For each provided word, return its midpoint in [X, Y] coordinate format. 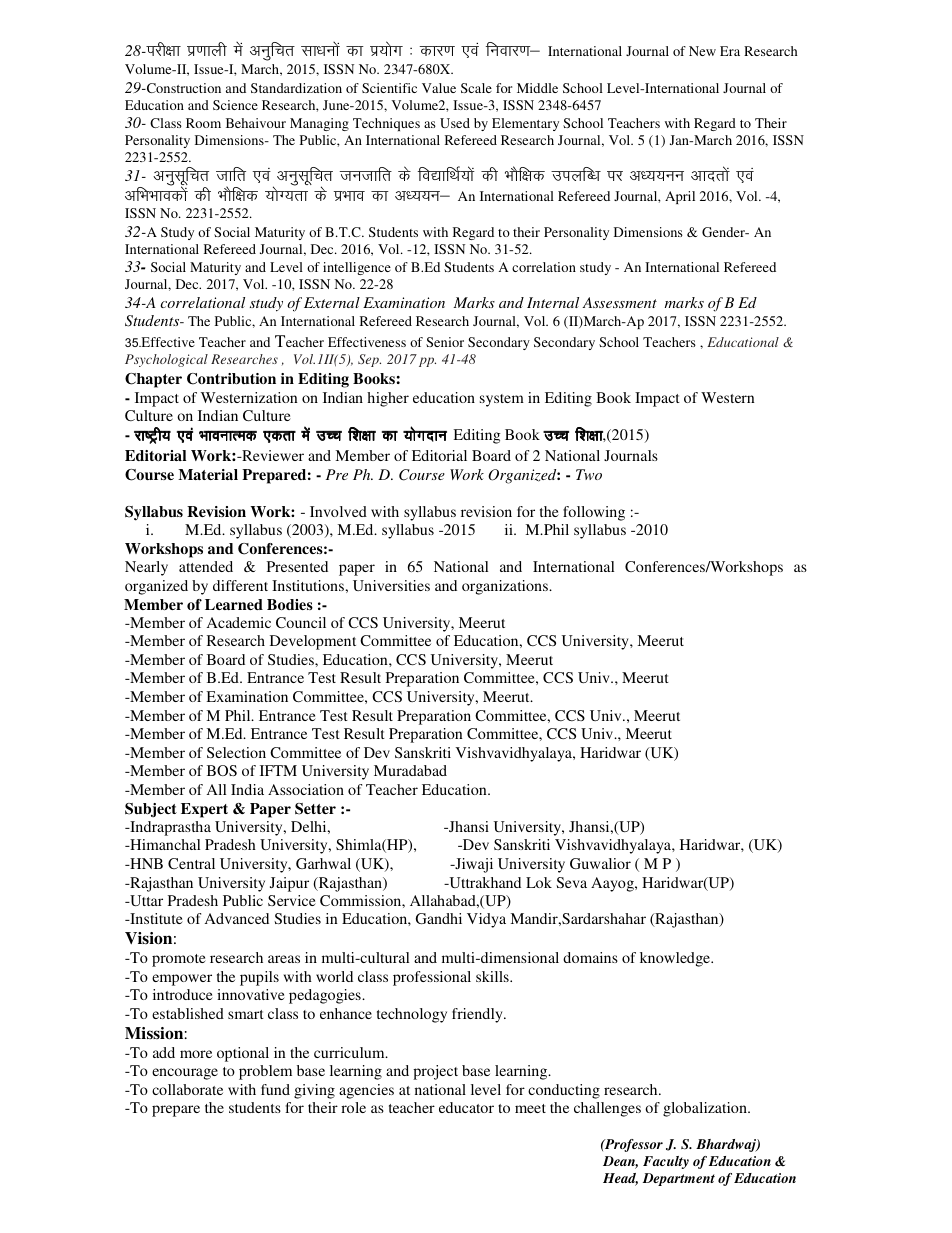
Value [439, 88]
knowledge [676, 959]
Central [191, 863]
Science [235, 105]
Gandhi [439, 918]
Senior [445, 342]
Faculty [666, 1162]
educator [466, 1107]
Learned [234, 604]
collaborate [187, 1089]
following [594, 513]
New [702, 51]
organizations [506, 587]
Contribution [231, 379]
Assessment [619, 302]
